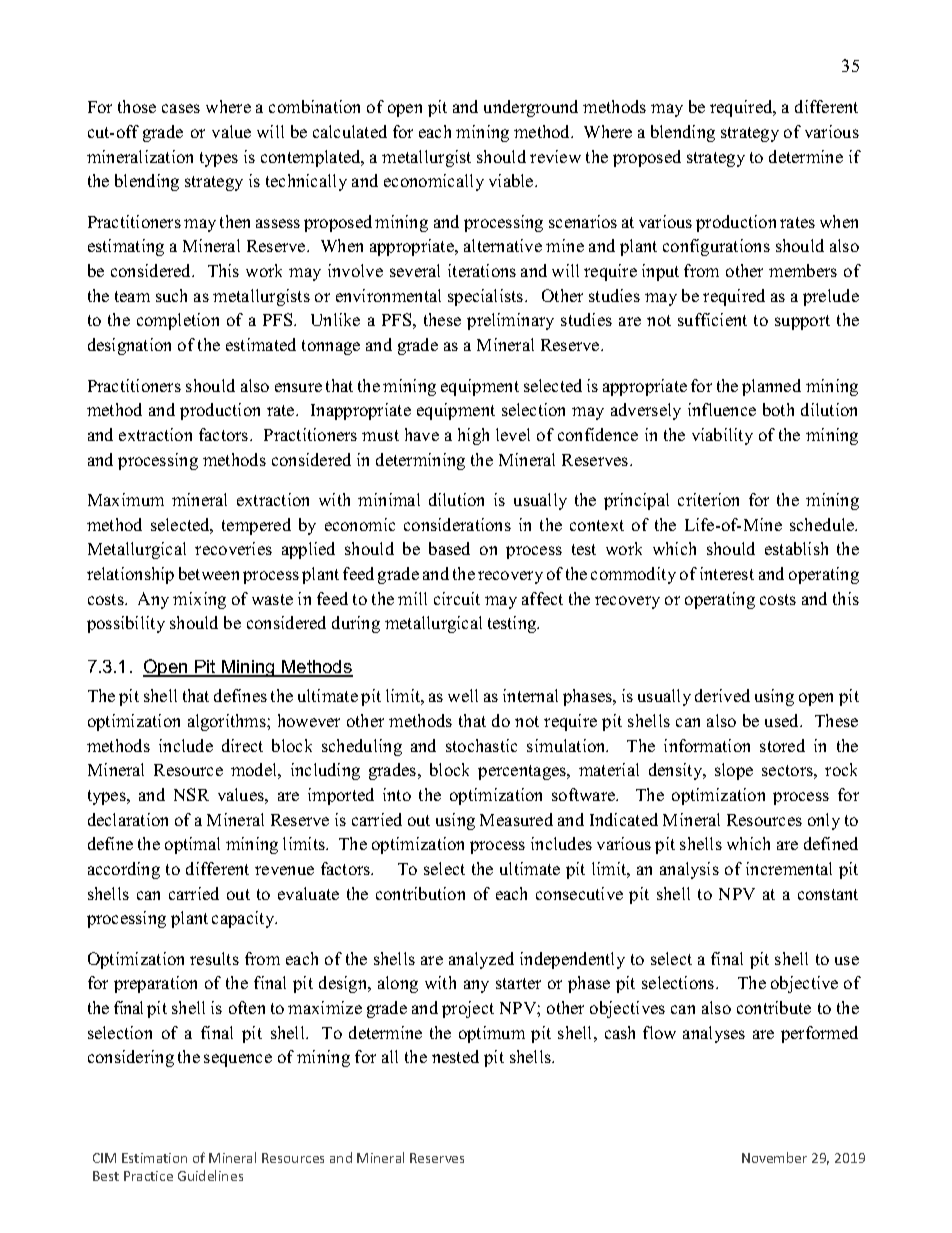 Image resolution: width=952 pixels, height=1233 pixels. I want to click on slope, so click(734, 771).
